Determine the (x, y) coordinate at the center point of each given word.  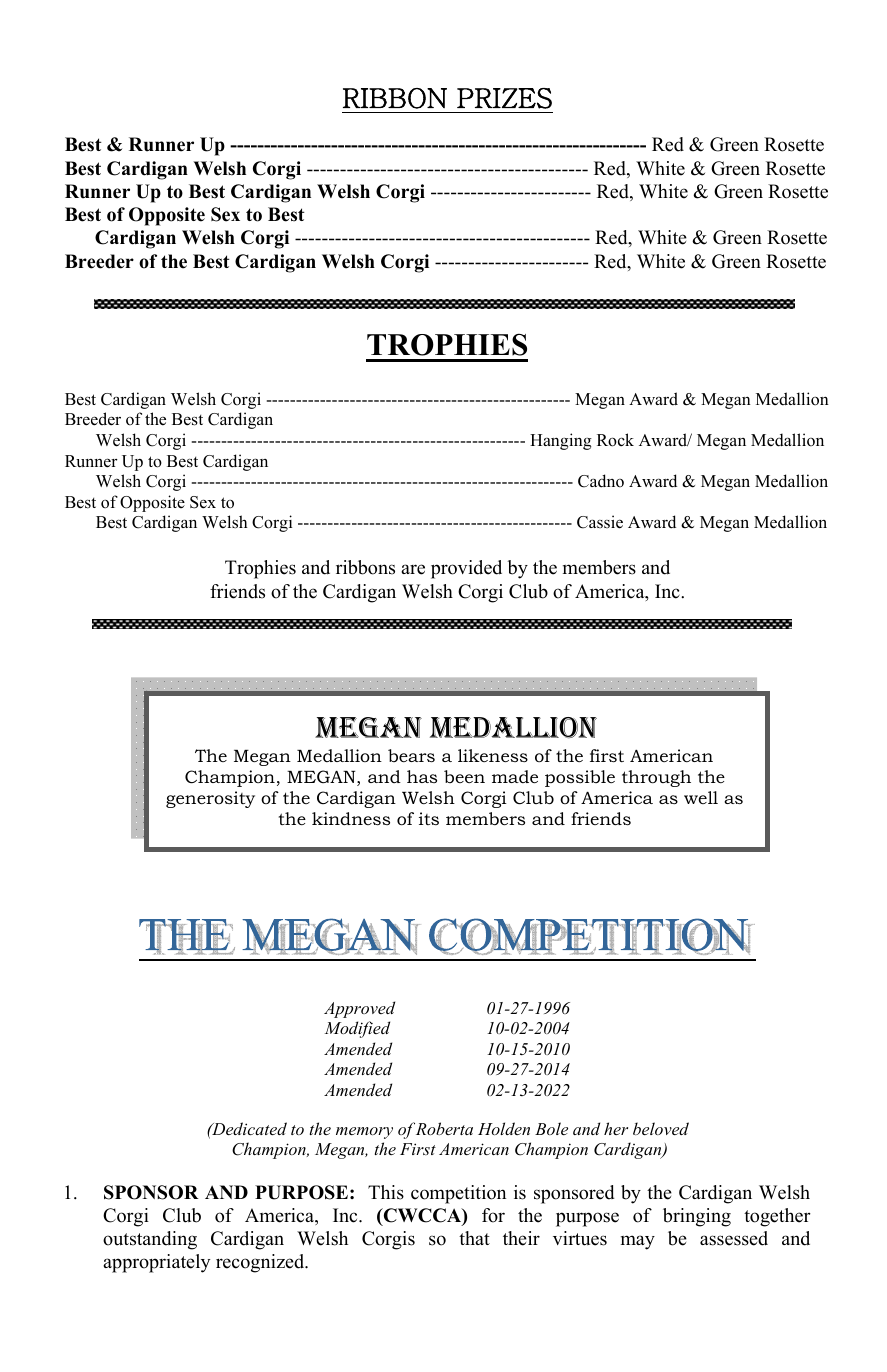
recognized (261, 1263)
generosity (210, 799)
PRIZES (504, 98)
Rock (615, 440)
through (656, 778)
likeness (493, 755)
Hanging (561, 441)
